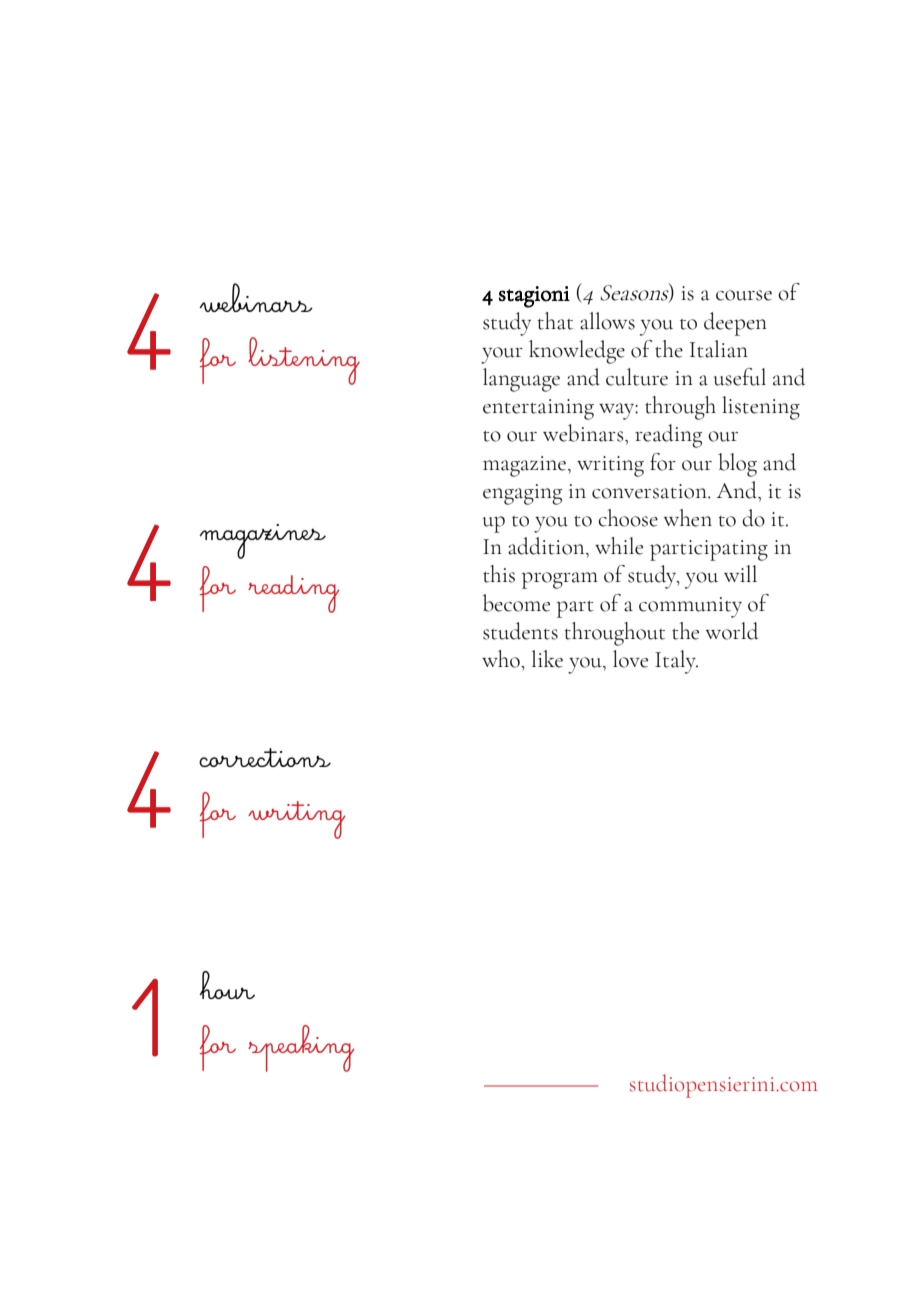 The height and width of the page is (1308, 924). Describe the element at coordinates (227, 985) in the page. I see `hour` at that location.
